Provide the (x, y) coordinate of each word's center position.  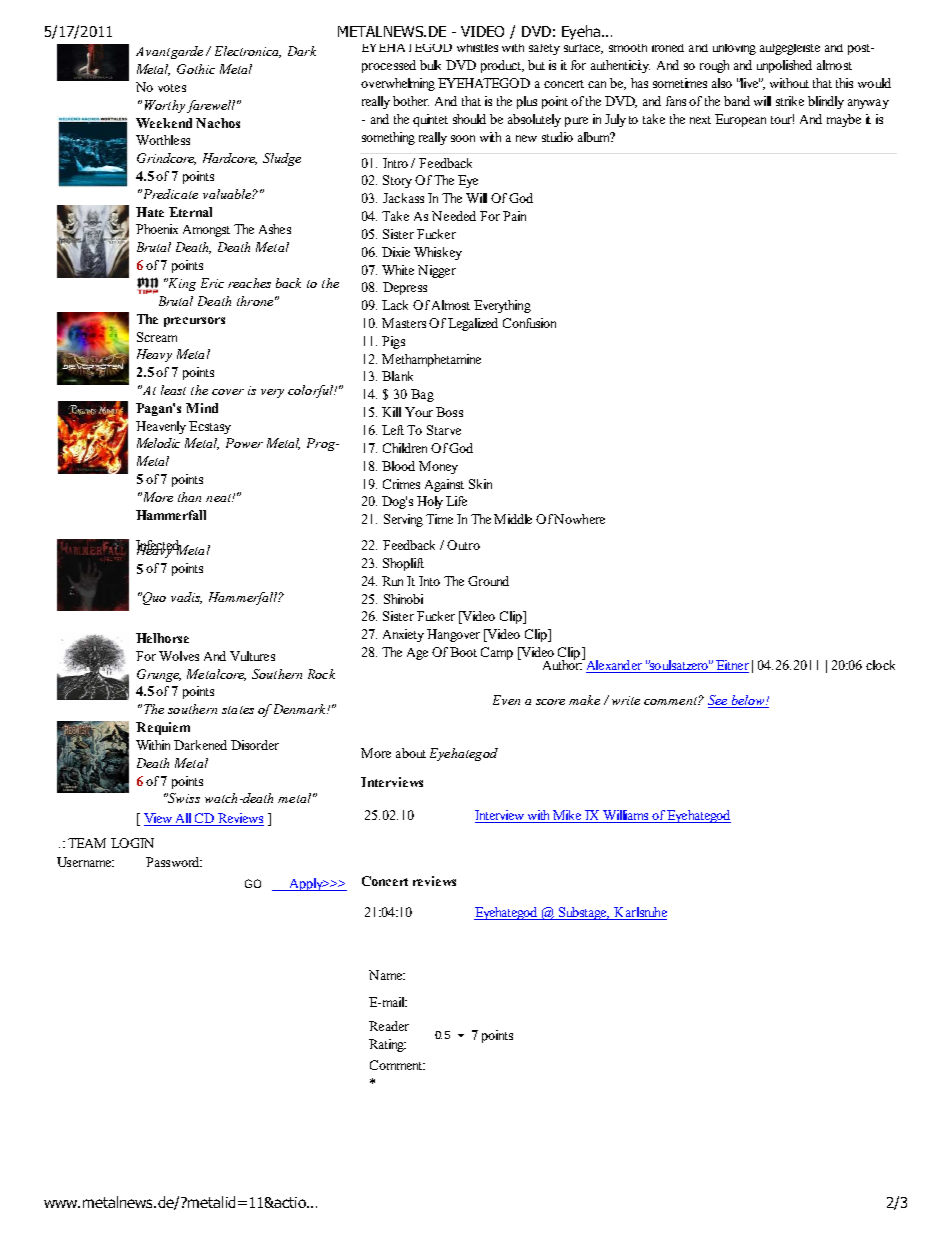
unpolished (784, 66)
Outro (463, 545)
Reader (389, 1026)
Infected (159, 546)
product (502, 66)
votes (172, 88)
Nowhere (579, 519)
